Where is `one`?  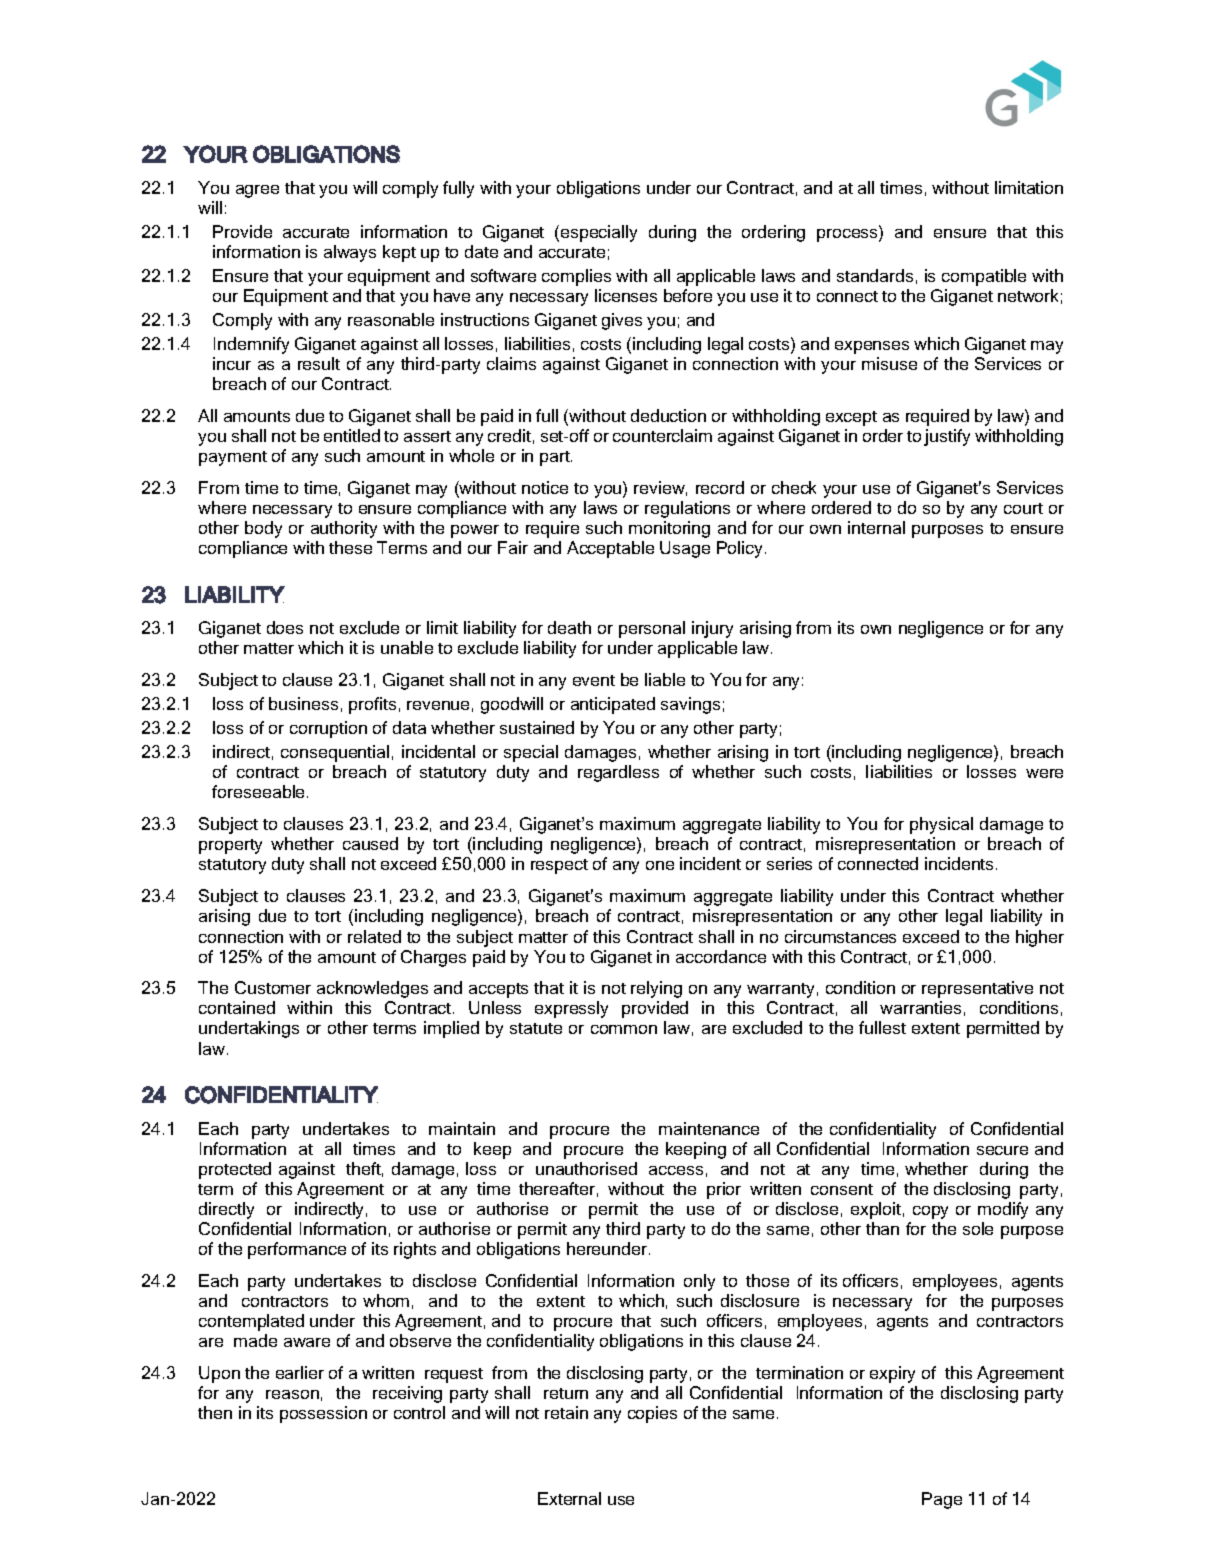
one is located at coordinates (660, 865).
